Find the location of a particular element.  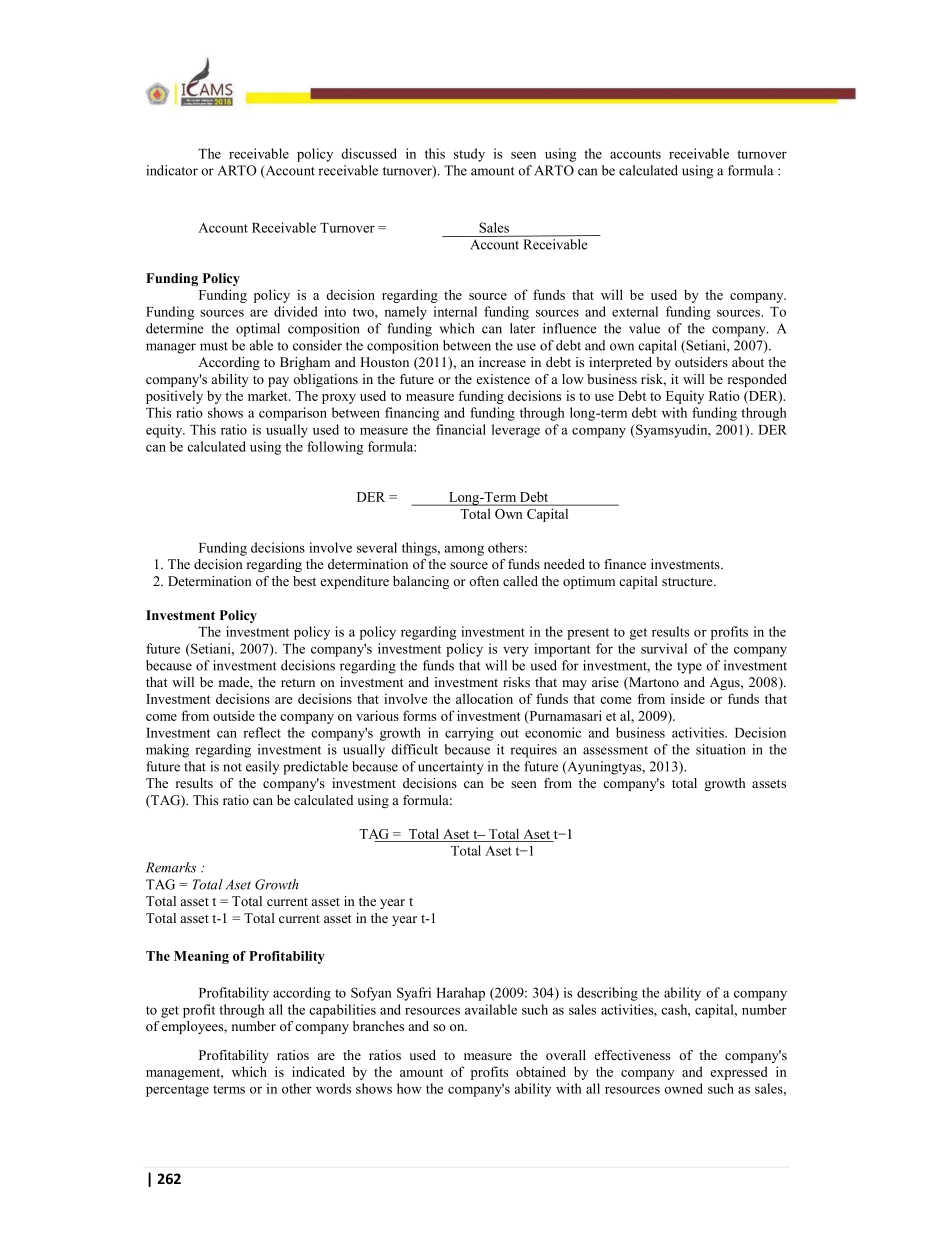

situation is located at coordinates (721, 749).
